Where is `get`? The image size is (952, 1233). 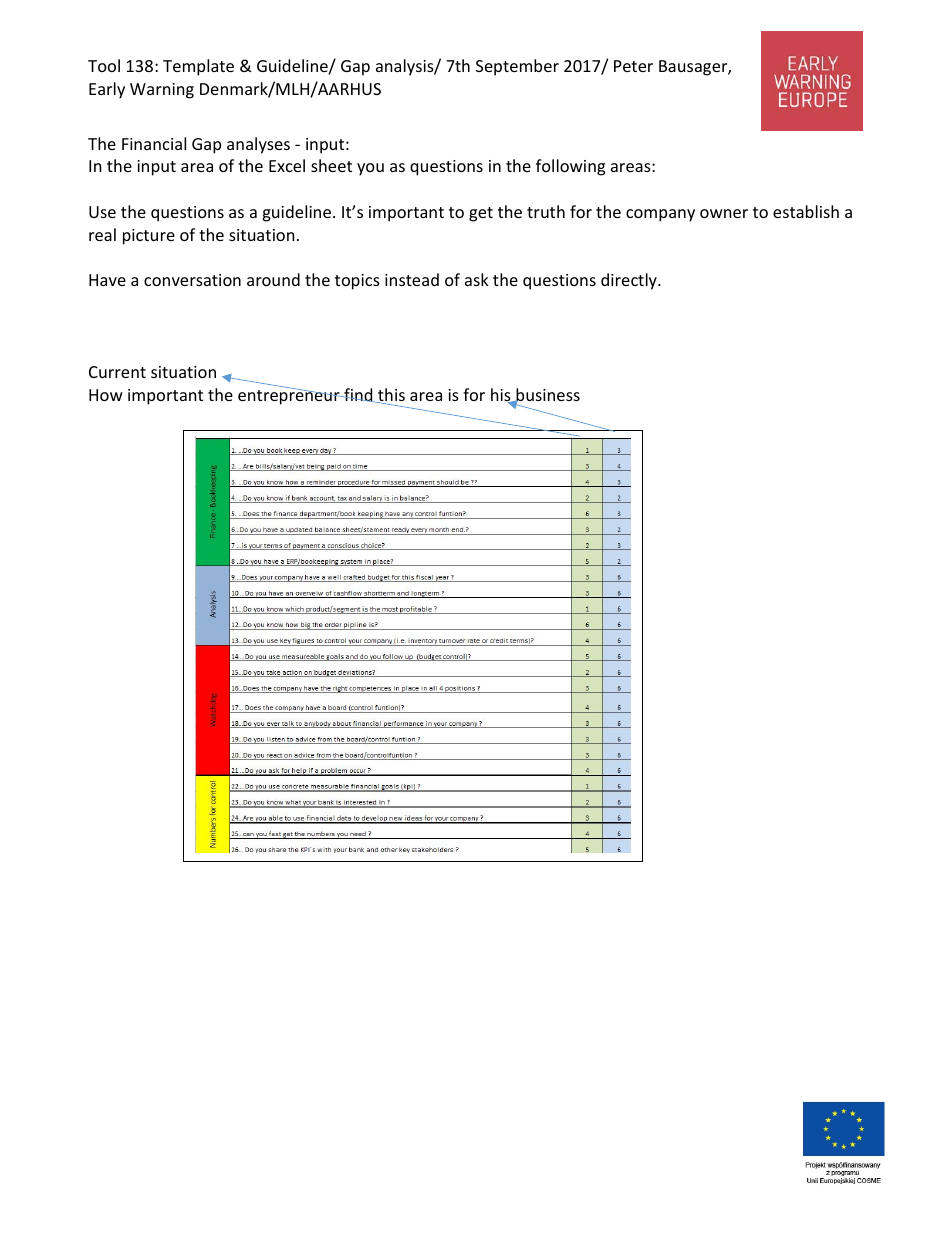
get is located at coordinates (481, 214).
